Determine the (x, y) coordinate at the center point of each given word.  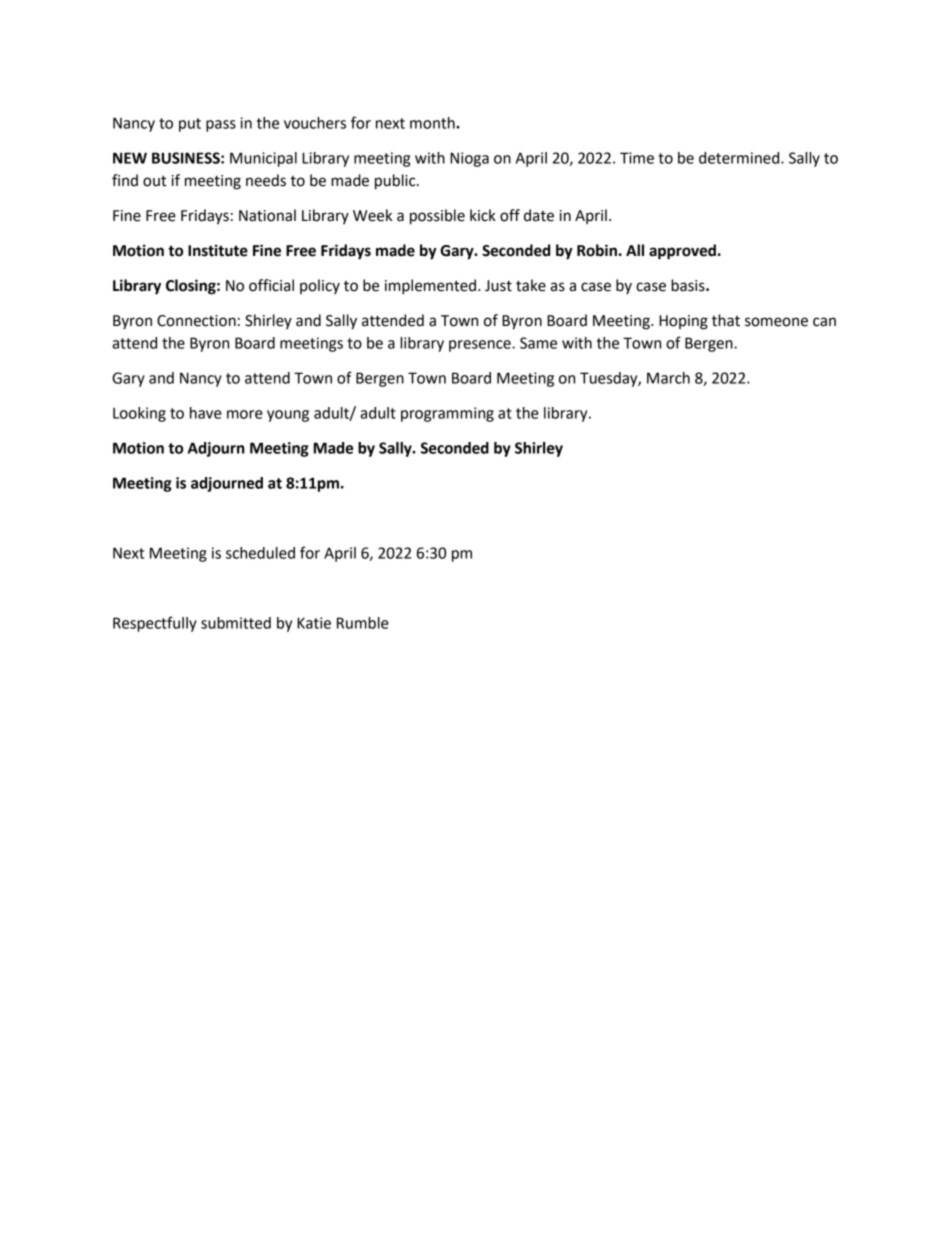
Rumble (363, 623)
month (433, 123)
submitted (236, 623)
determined (740, 158)
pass (221, 126)
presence (481, 346)
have (206, 413)
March (668, 378)
